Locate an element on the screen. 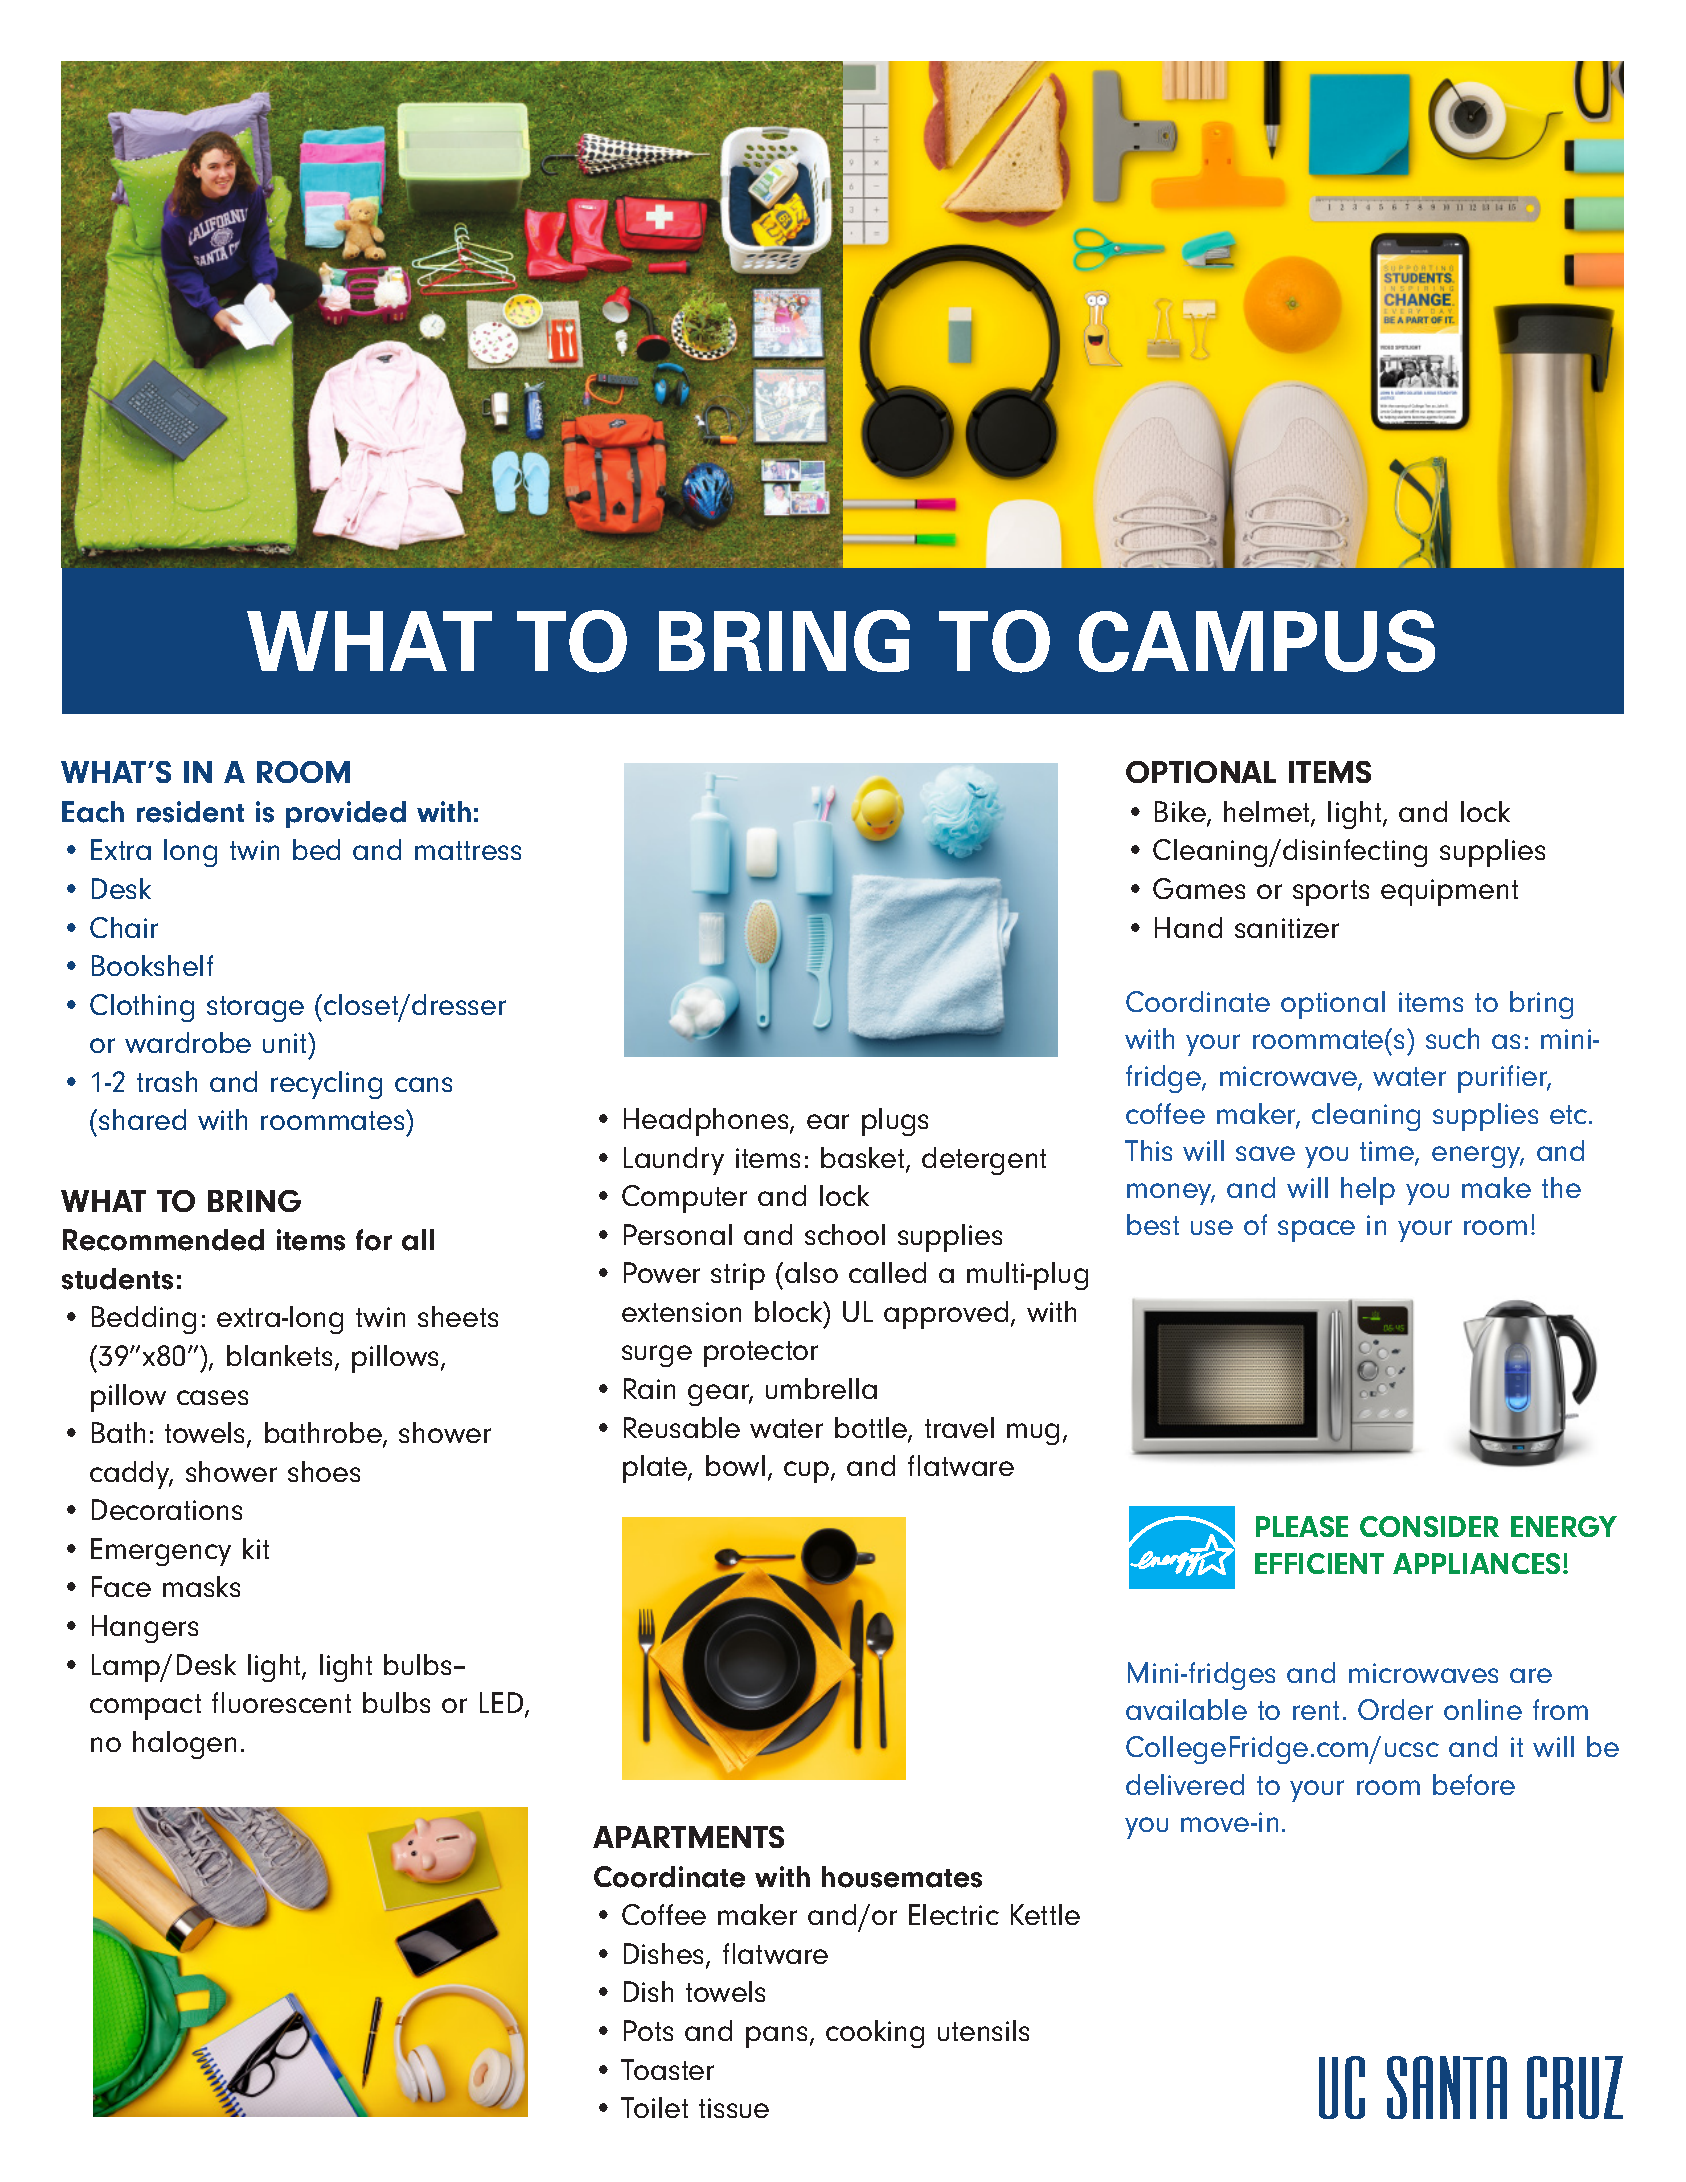 The width and height of the screenshot is (1686, 2182). space is located at coordinates (1316, 1231).
